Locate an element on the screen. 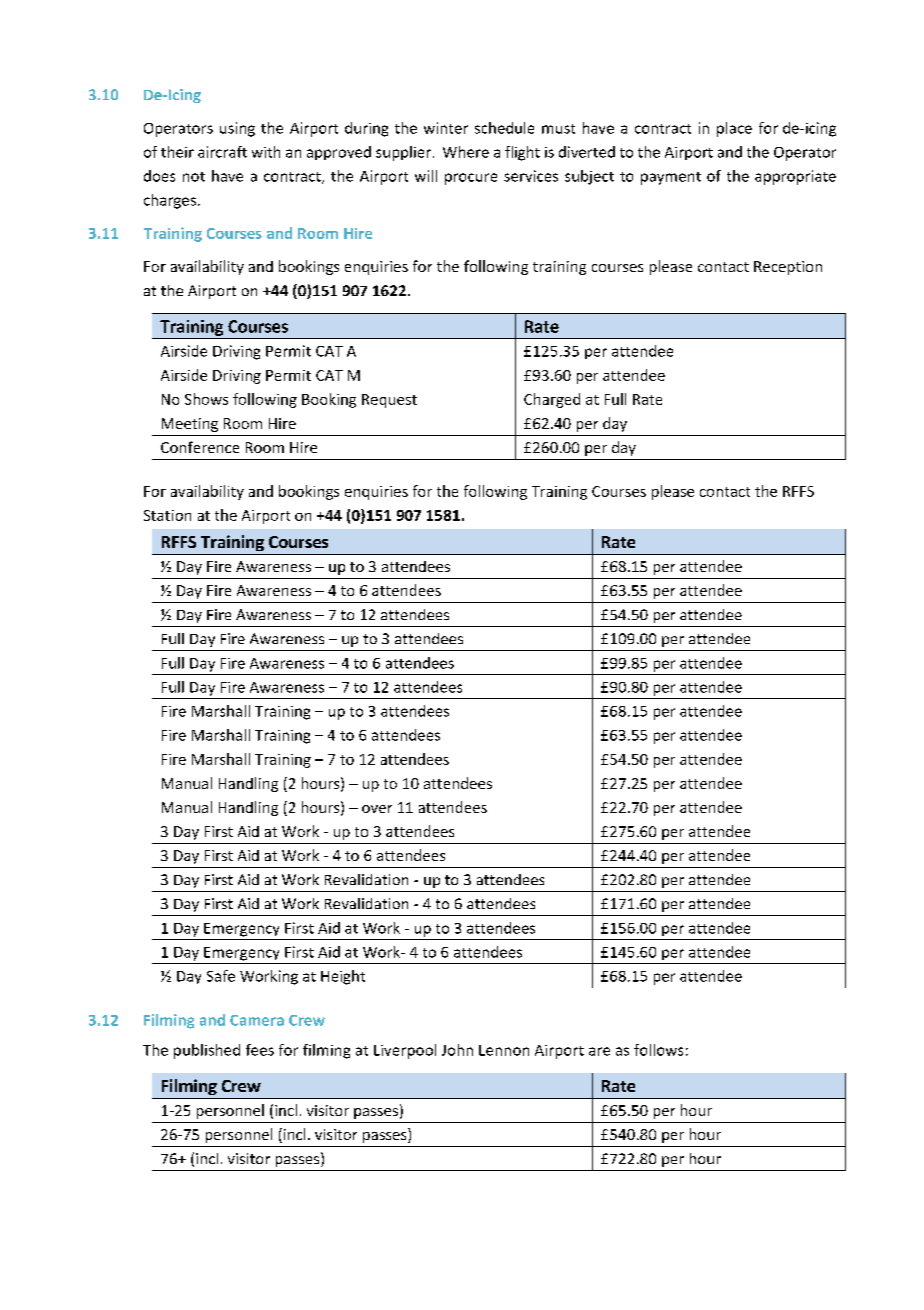 This screenshot has width=924, height=1310. Camera is located at coordinates (257, 1020).
